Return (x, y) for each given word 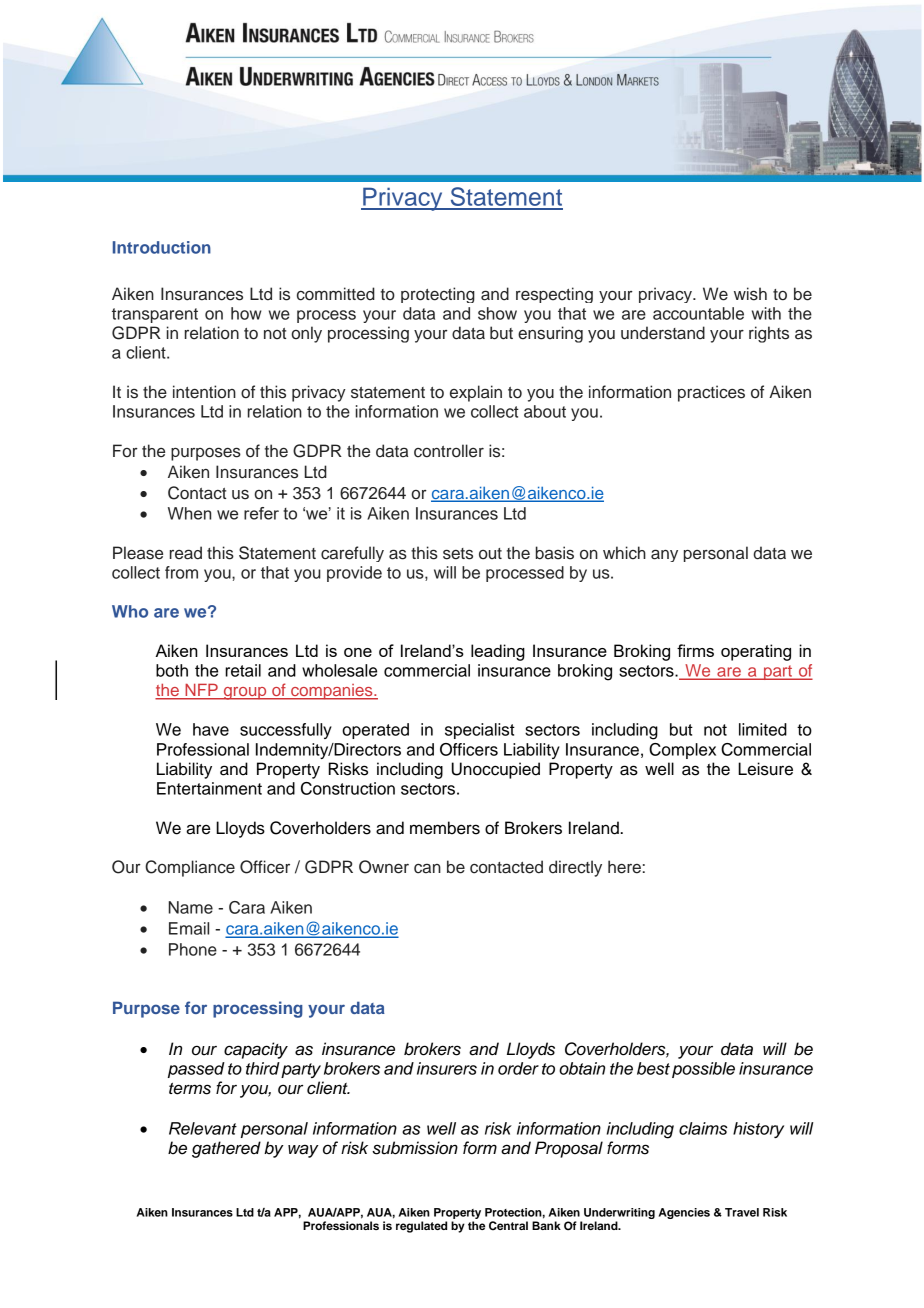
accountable (698, 313)
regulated (421, 1227)
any (664, 555)
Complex (682, 751)
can (427, 868)
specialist (480, 731)
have (211, 729)
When (189, 513)
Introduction (162, 247)
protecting (438, 295)
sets (458, 554)
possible (703, 1070)
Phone (193, 949)
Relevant (203, 1128)
